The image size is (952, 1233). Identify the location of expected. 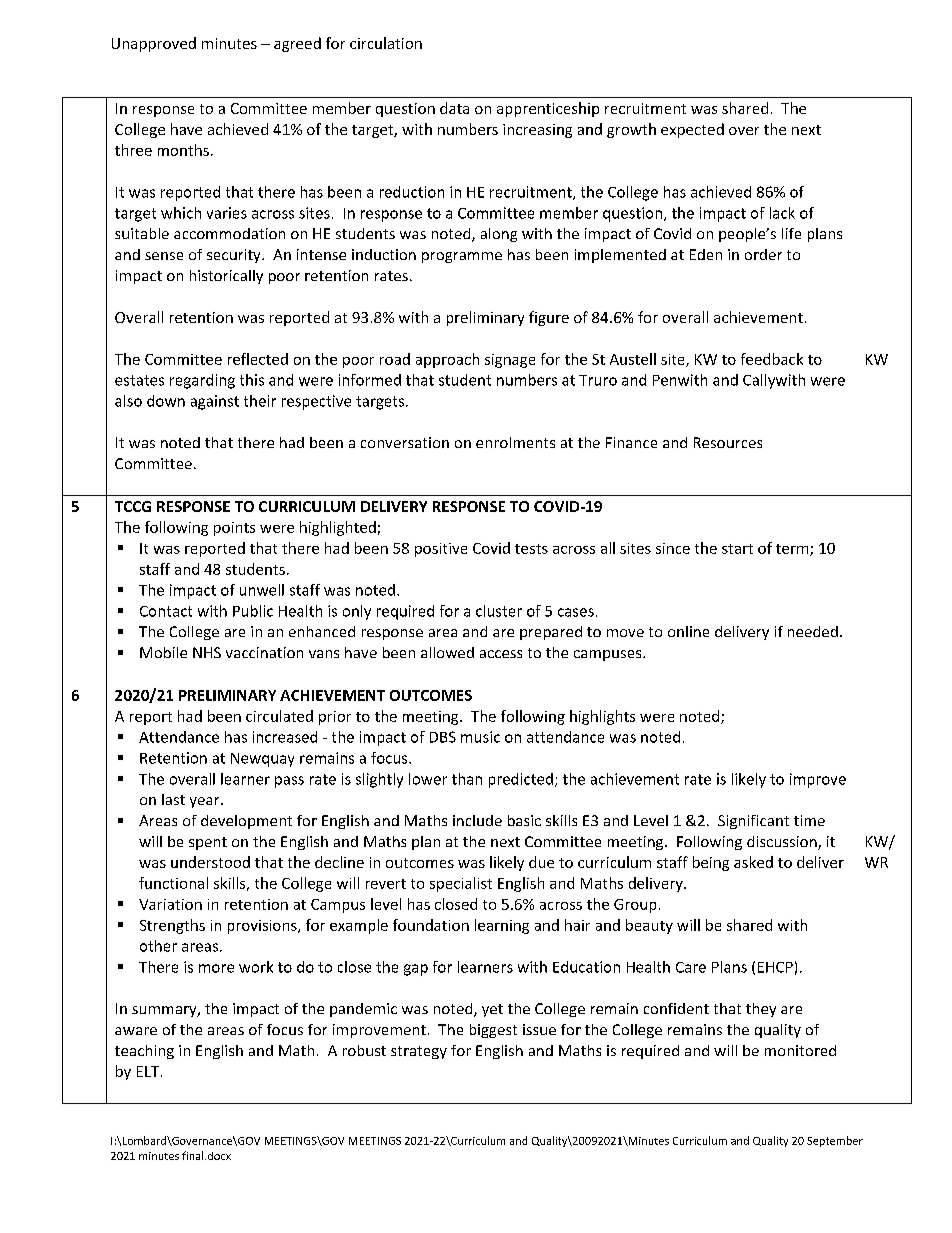
(692, 130).
